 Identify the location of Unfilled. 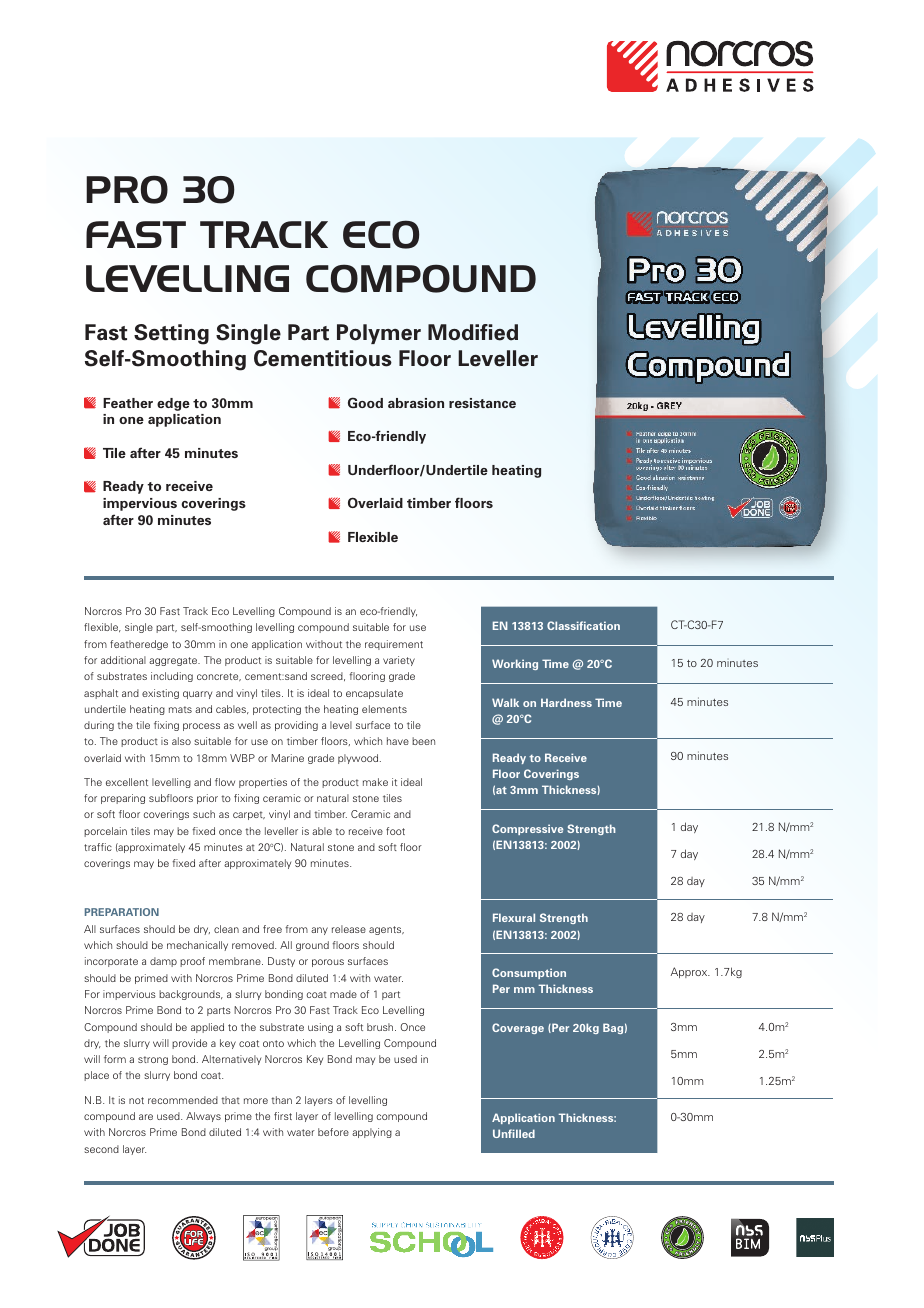
(514, 1133).
